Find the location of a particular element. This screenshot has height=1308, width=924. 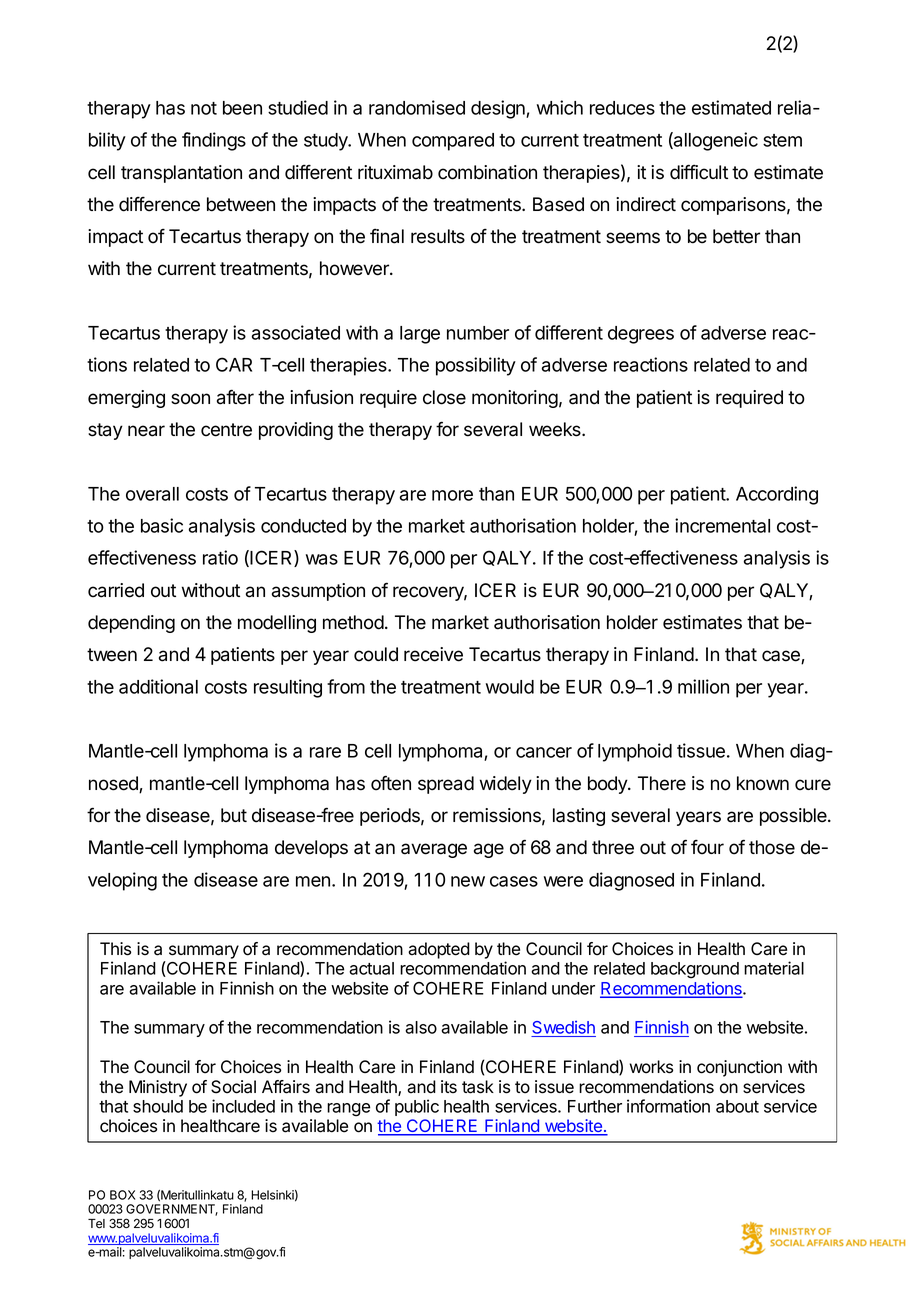

average is located at coordinates (434, 850).
